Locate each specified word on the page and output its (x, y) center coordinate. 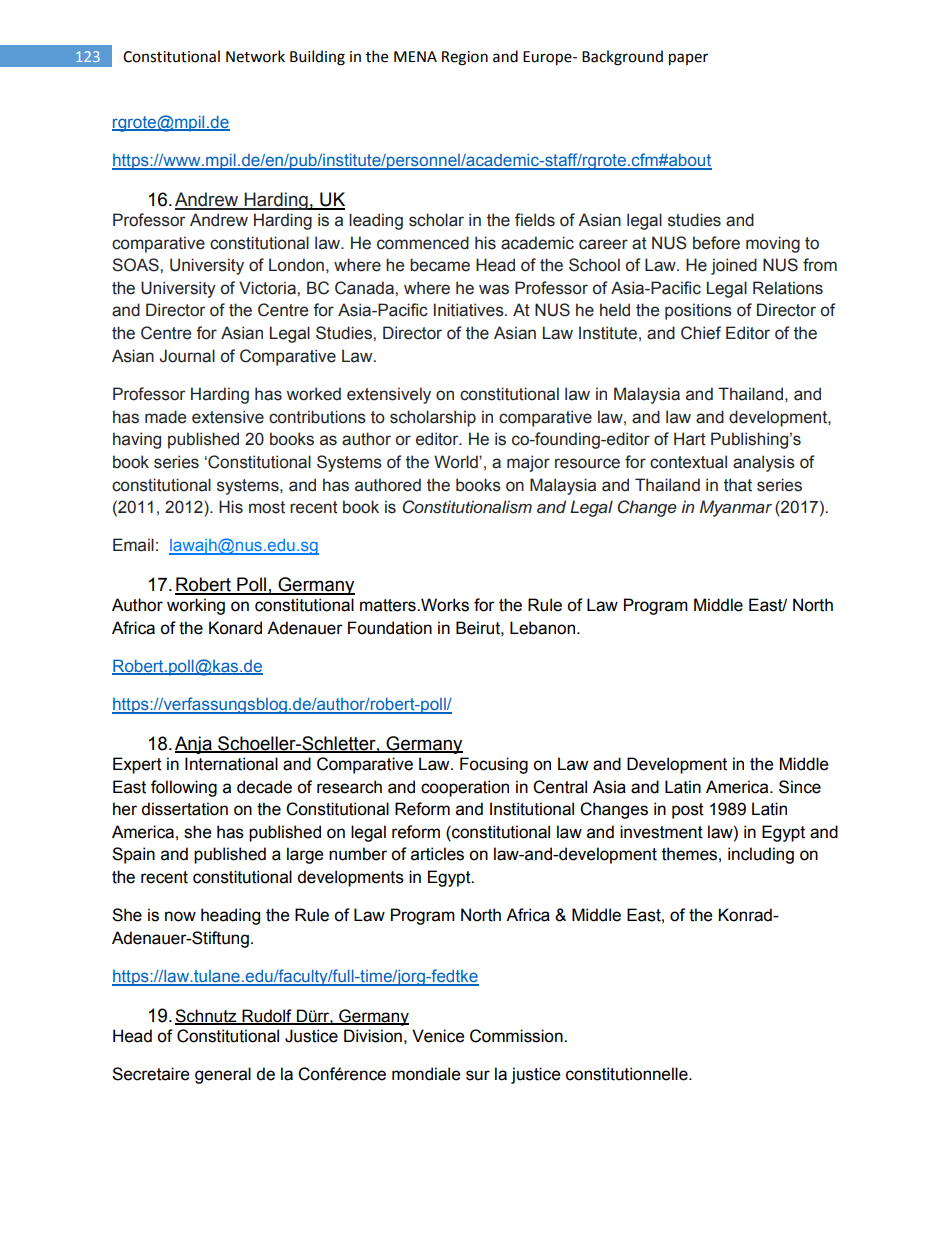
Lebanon (544, 628)
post (688, 811)
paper (688, 59)
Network (255, 56)
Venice (438, 1036)
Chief (701, 333)
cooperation (465, 788)
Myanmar (736, 508)
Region (465, 58)
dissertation (184, 809)
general (223, 1075)
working (196, 606)
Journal (187, 356)
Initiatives (470, 310)
